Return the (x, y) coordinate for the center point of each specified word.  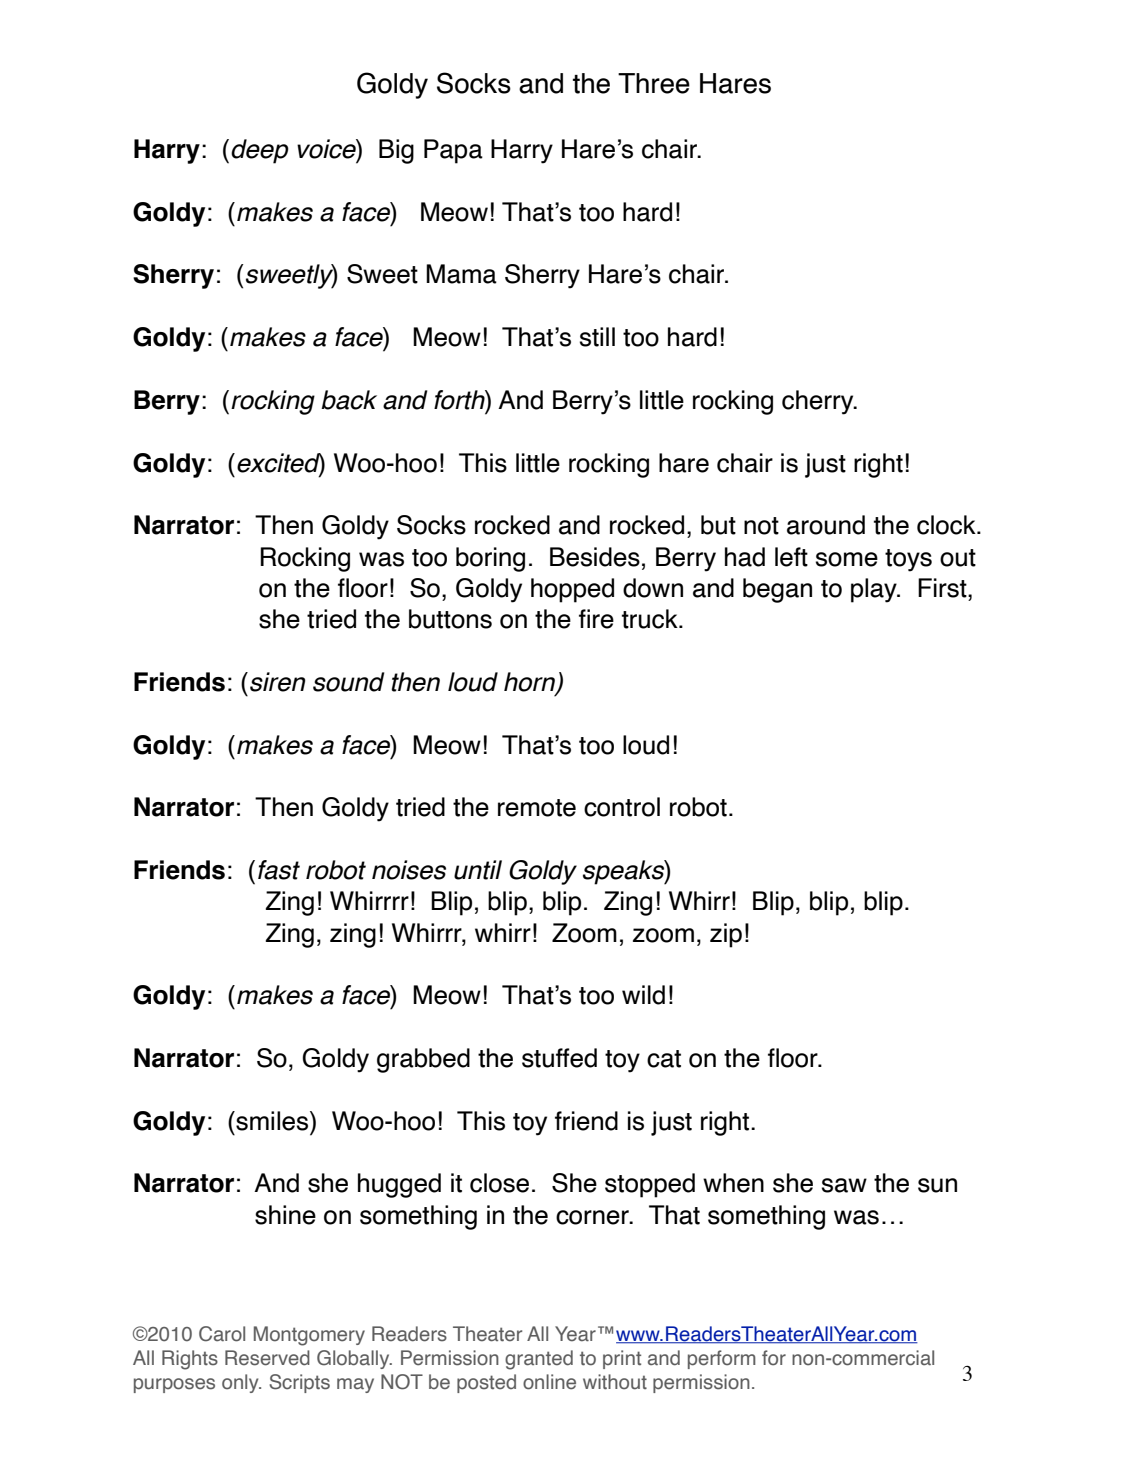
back (349, 400)
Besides (595, 557)
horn (530, 683)
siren (277, 682)
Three (654, 83)
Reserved (267, 1358)
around (826, 525)
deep (260, 151)
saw (844, 1185)
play (875, 590)
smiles (272, 1121)
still (597, 337)
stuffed (559, 1058)
